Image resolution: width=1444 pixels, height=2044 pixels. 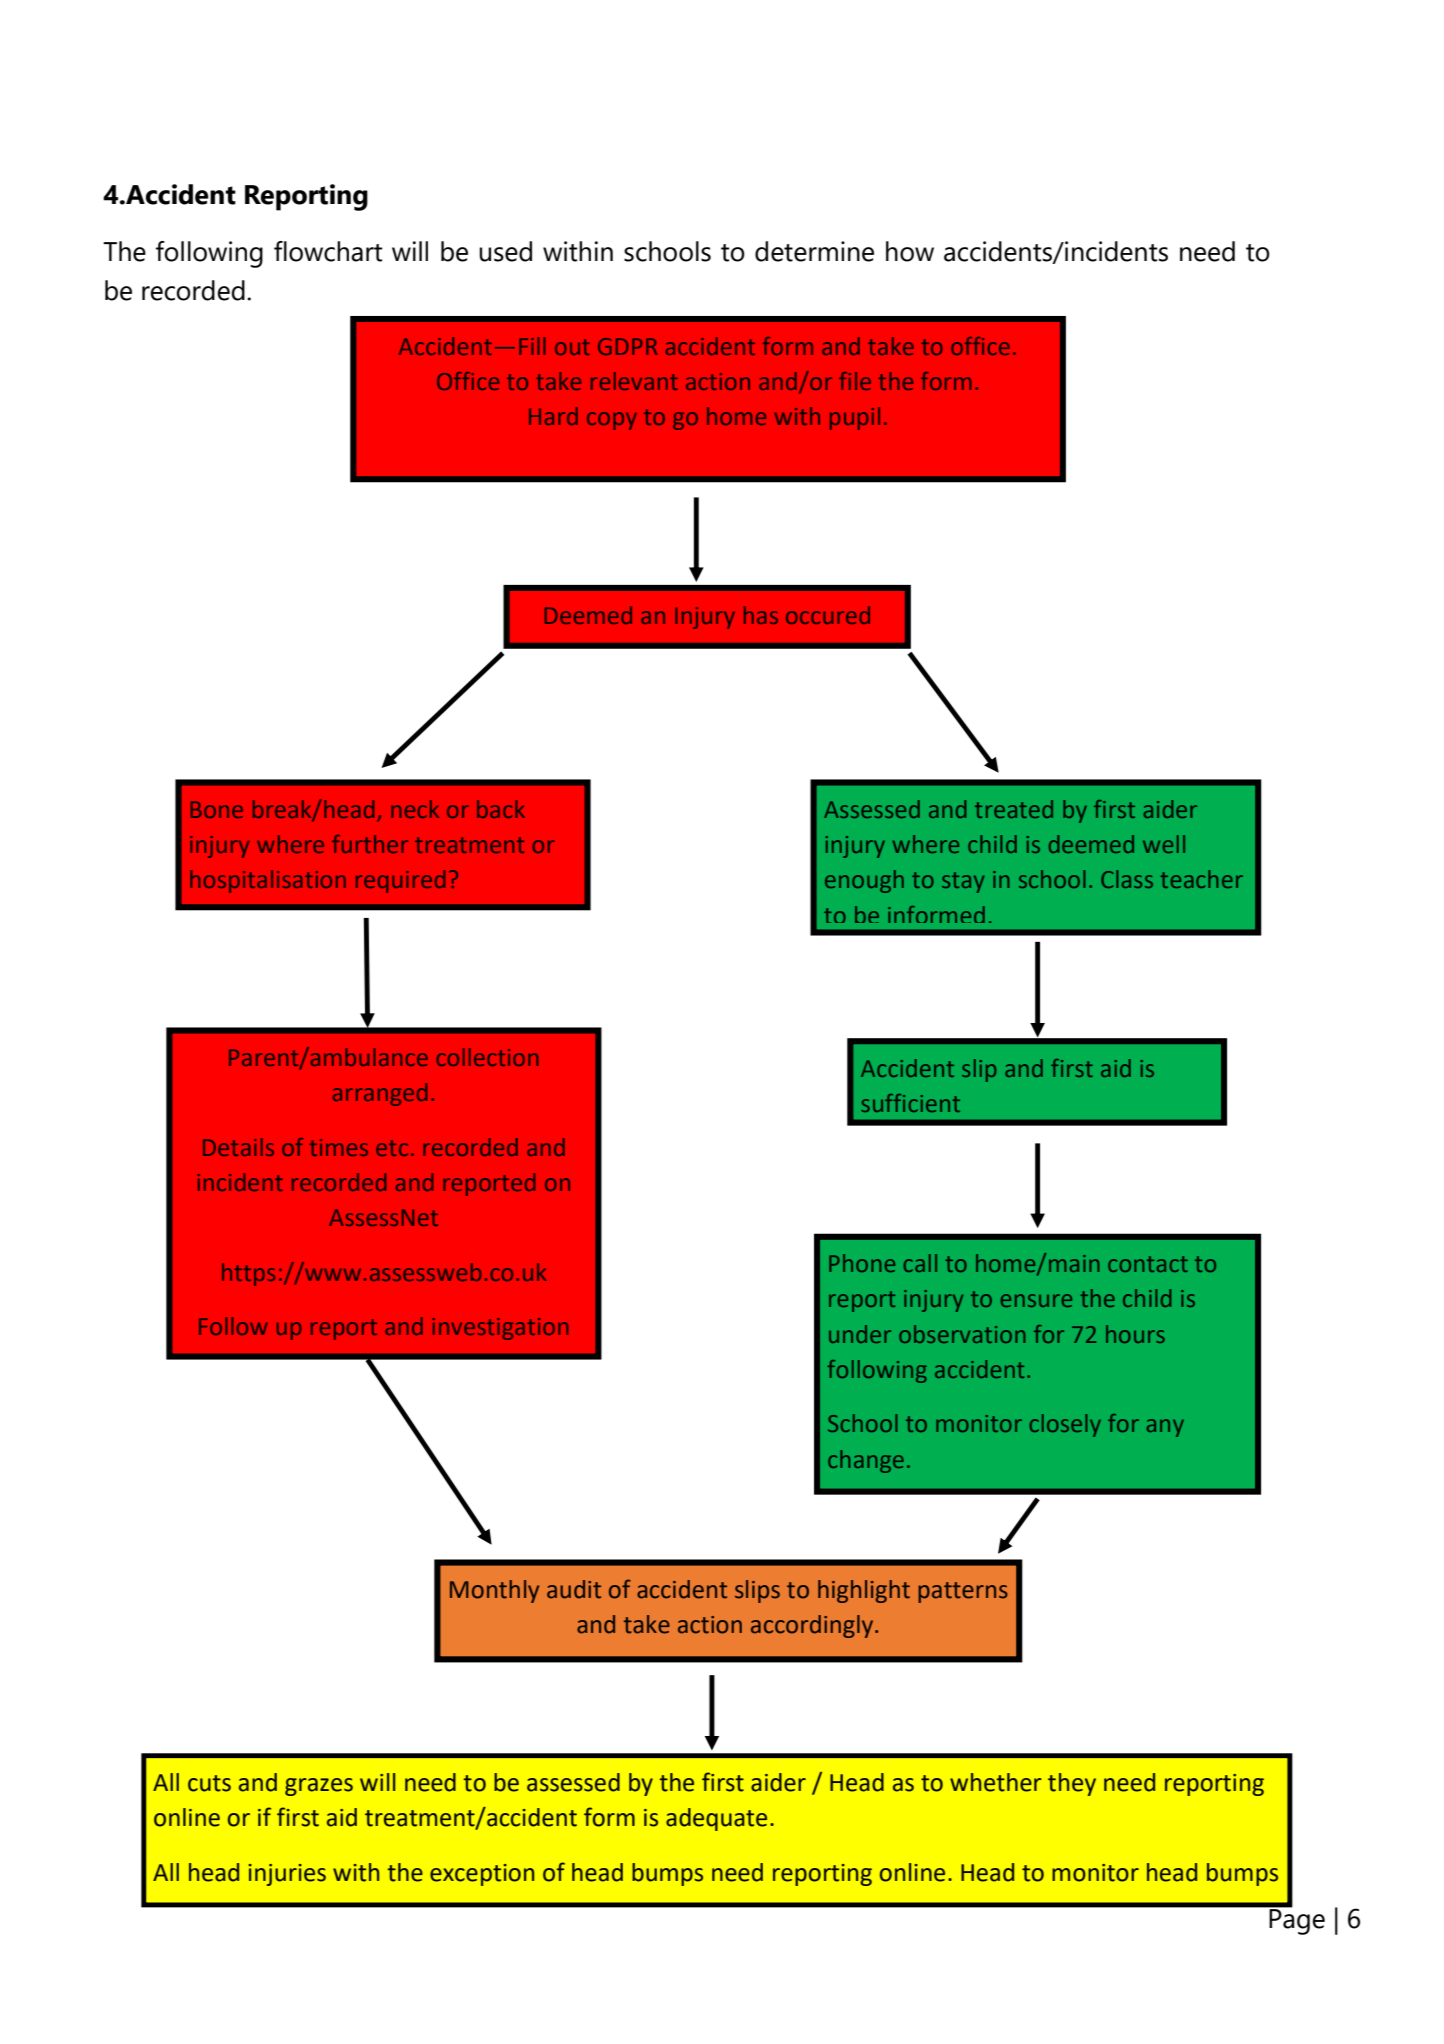 What do you see at coordinates (814, 251) in the document?
I see `determine` at bounding box center [814, 251].
